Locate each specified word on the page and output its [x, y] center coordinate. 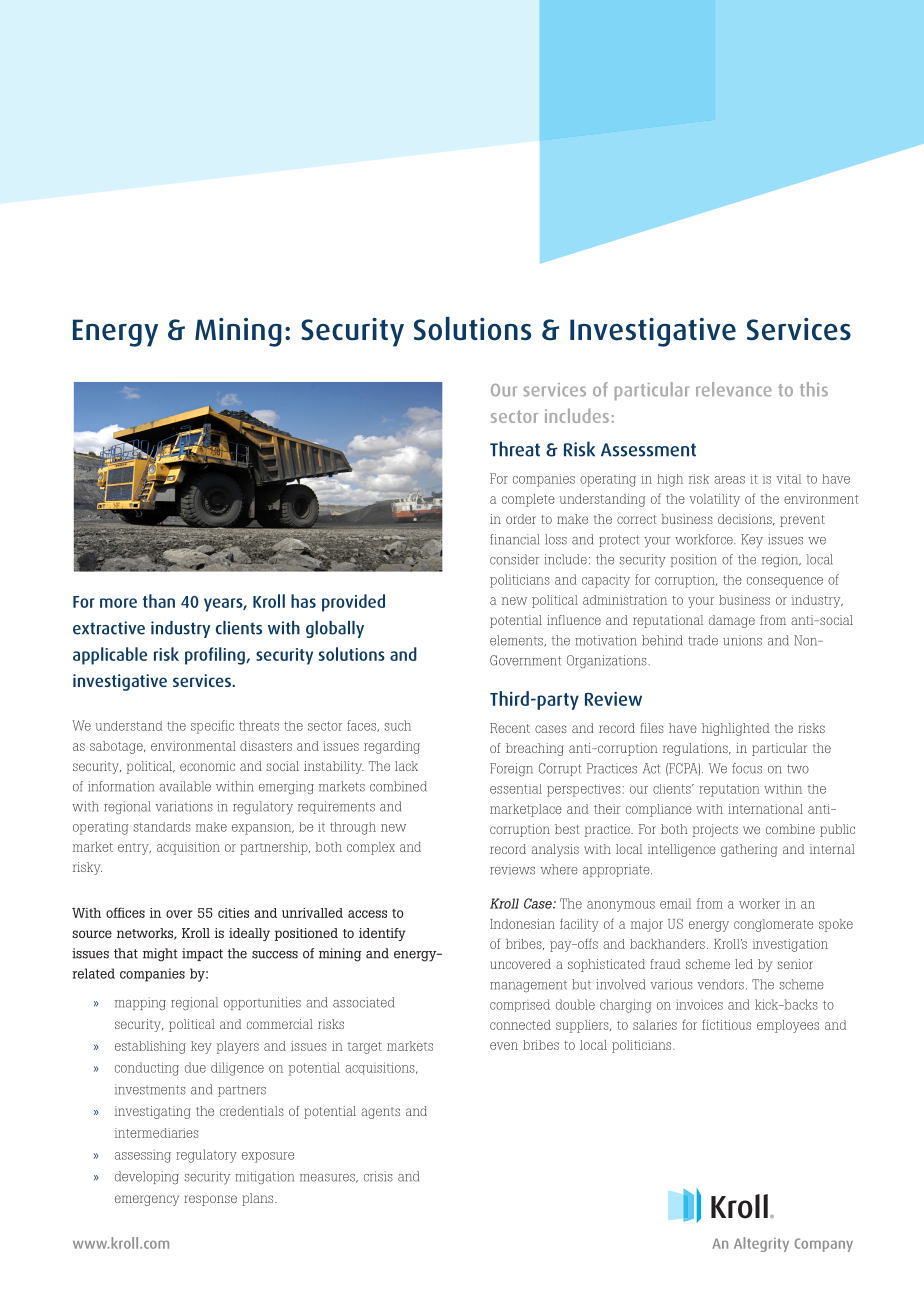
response [210, 1200]
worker [759, 903]
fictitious [726, 1024]
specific [212, 727]
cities [233, 913]
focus [747, 768]
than [159, 601]
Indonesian [522, 924]
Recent [510, 728]
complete [528, 500]
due [195, 1067]
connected [520, 1025]
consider [514, 559]
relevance [734, 389]
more [118, 603]
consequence [785, 582]
